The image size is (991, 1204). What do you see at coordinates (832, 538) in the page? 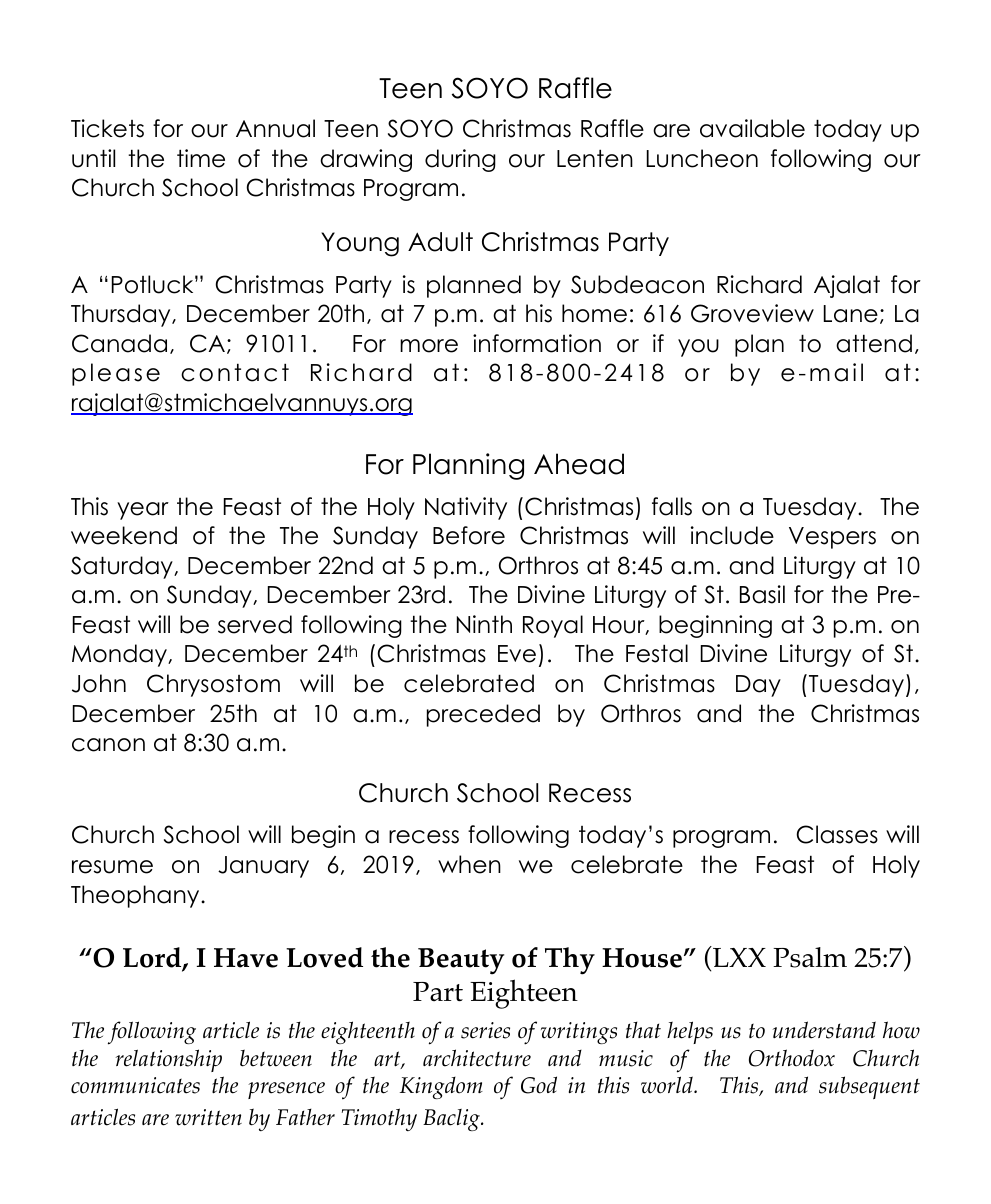
I see `Vespers` at bounding box center [832, 538].
